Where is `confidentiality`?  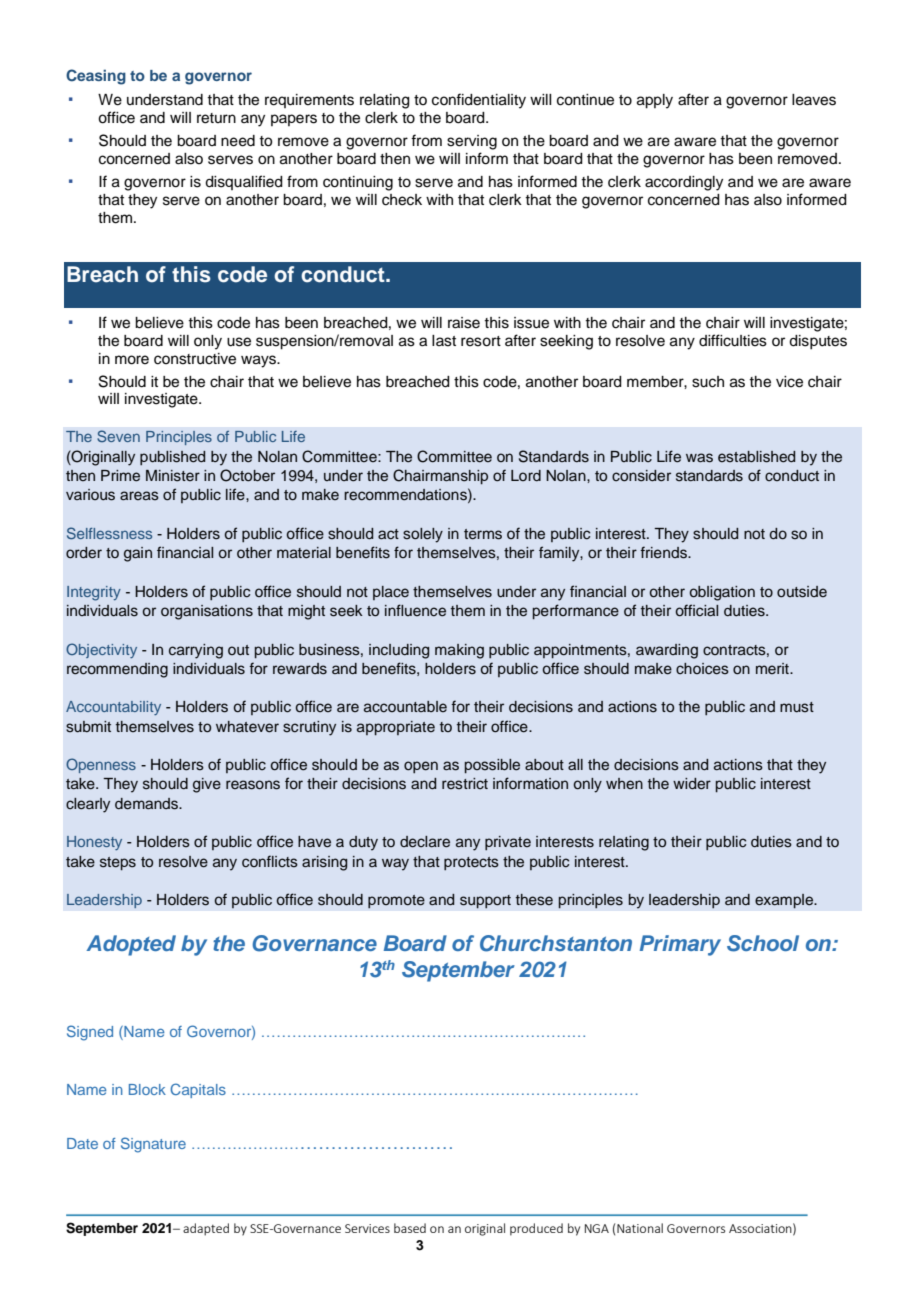 confidentiality is located at coordinates (479, 101).
